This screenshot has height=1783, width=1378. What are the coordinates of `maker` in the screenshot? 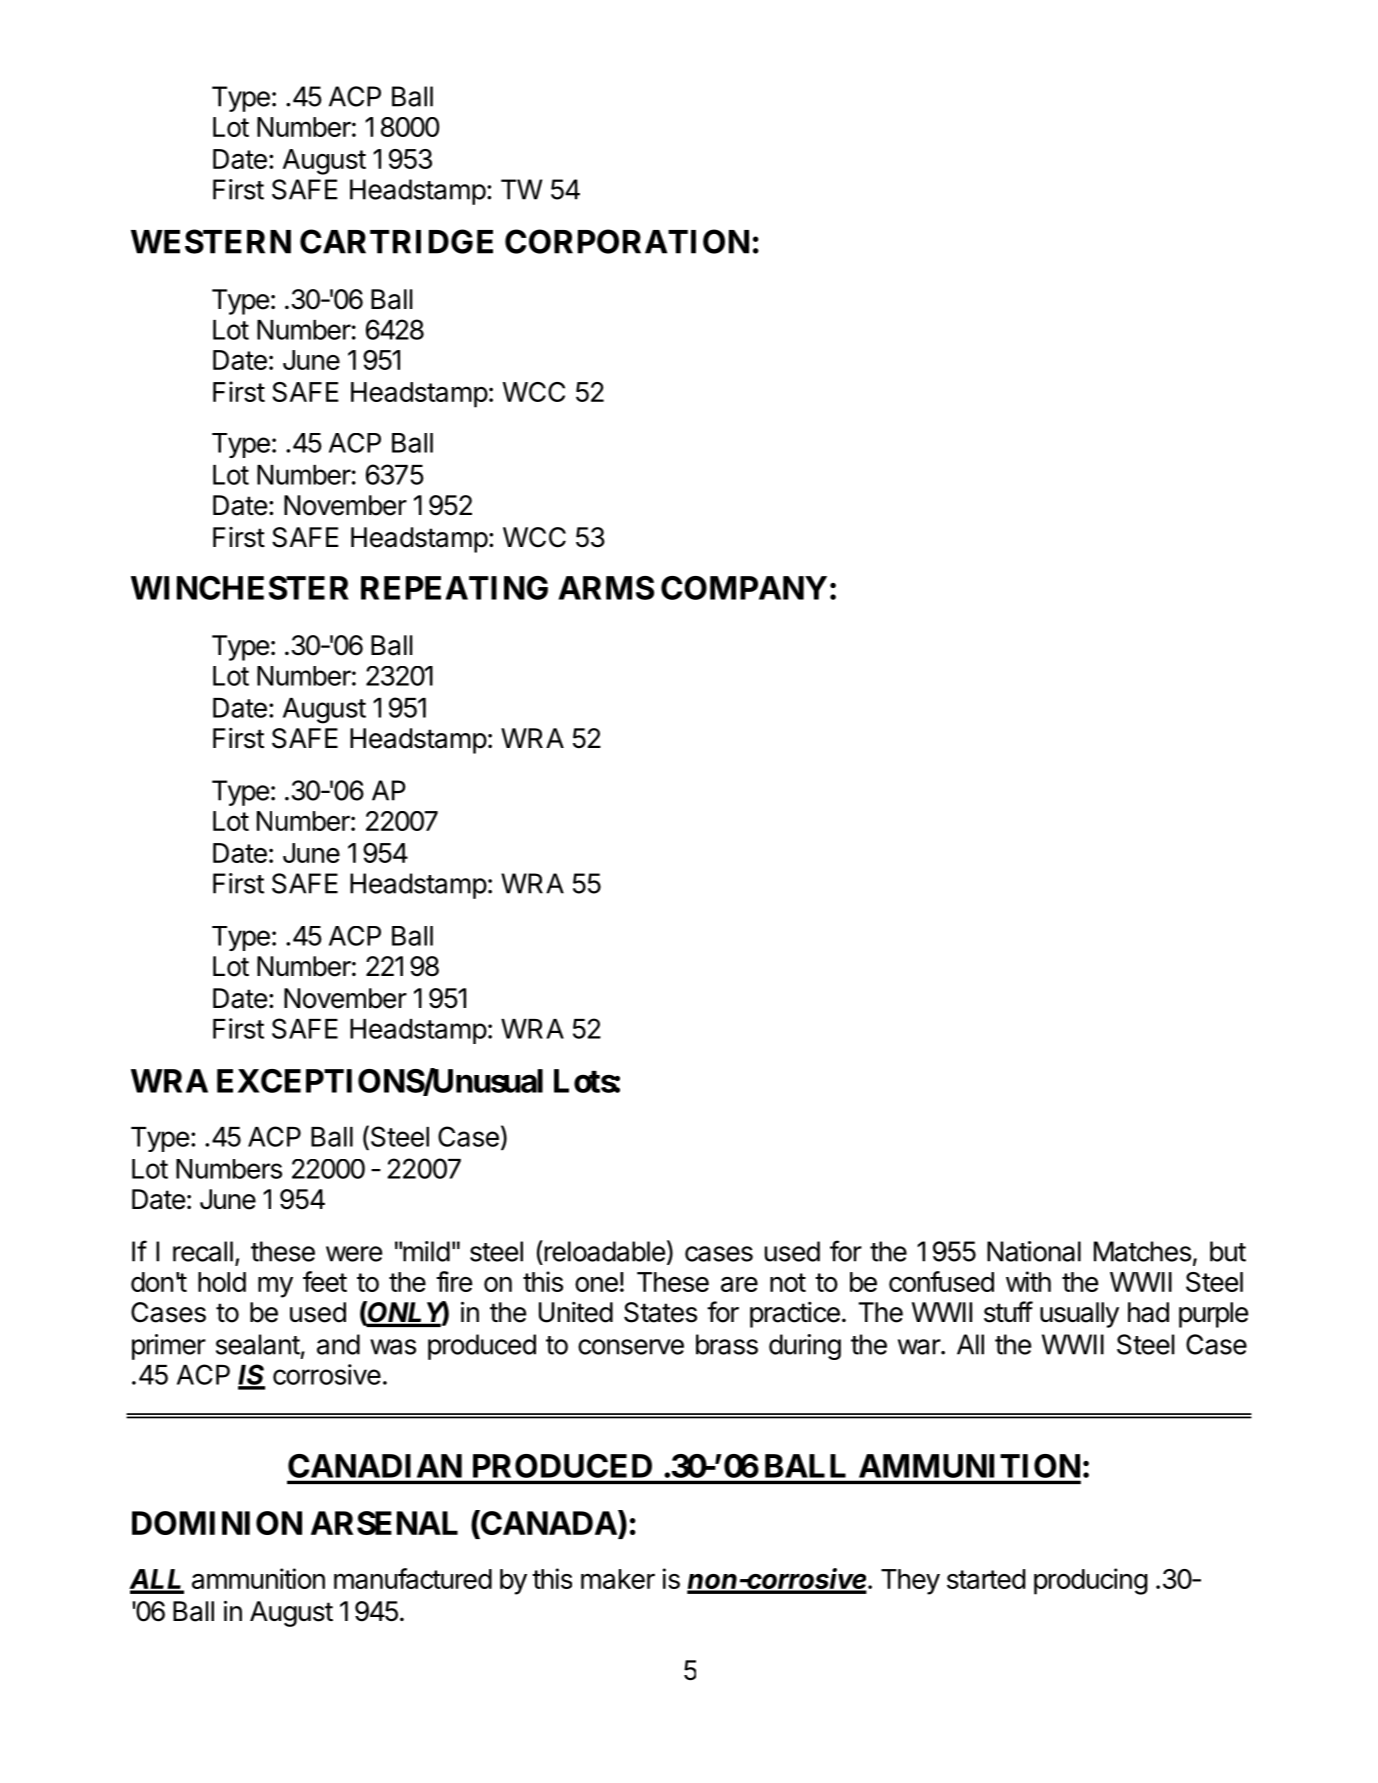 It's located at (618, 1579).
